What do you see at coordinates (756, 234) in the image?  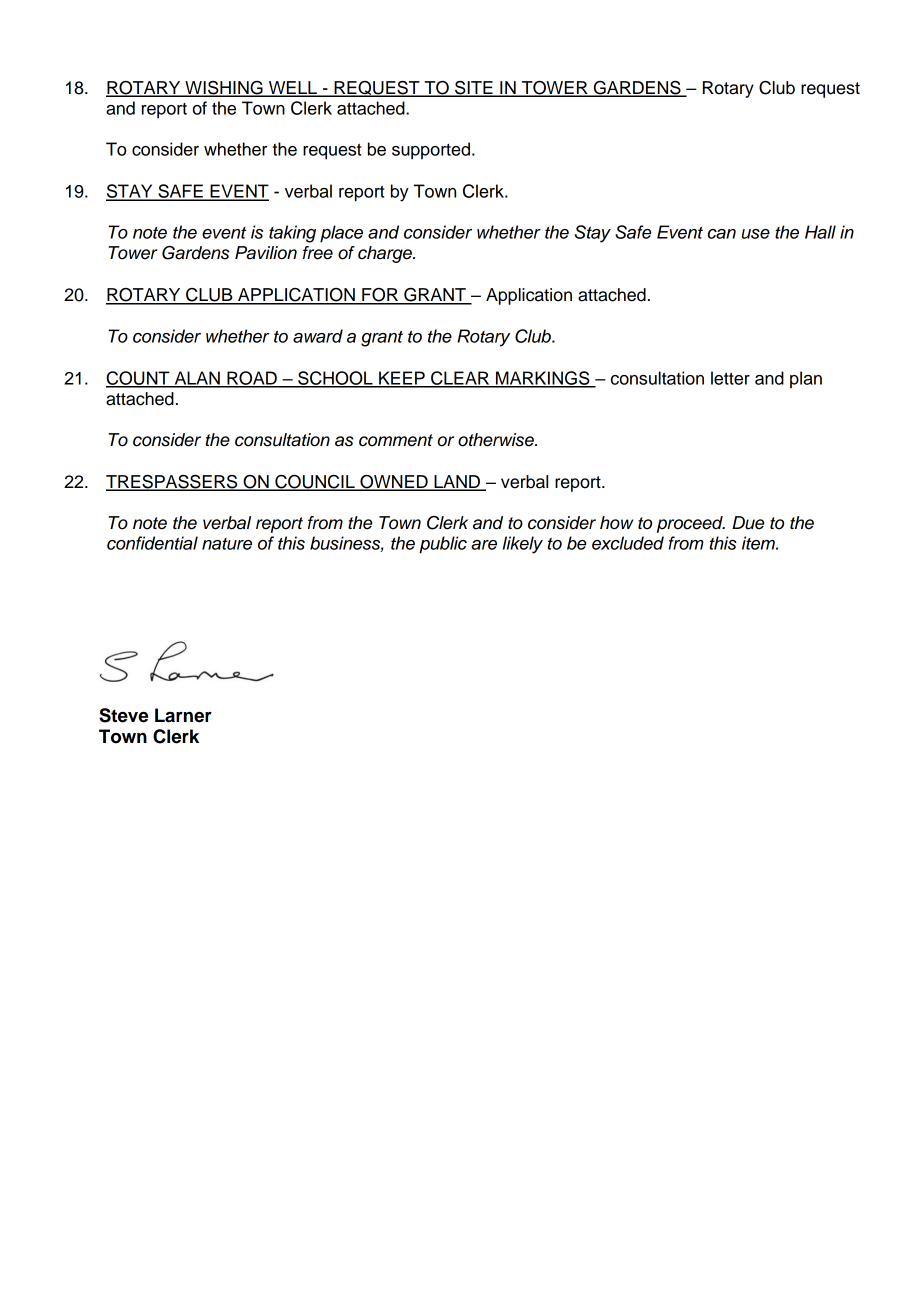 I see `use` at bounding box center [756, 234].
